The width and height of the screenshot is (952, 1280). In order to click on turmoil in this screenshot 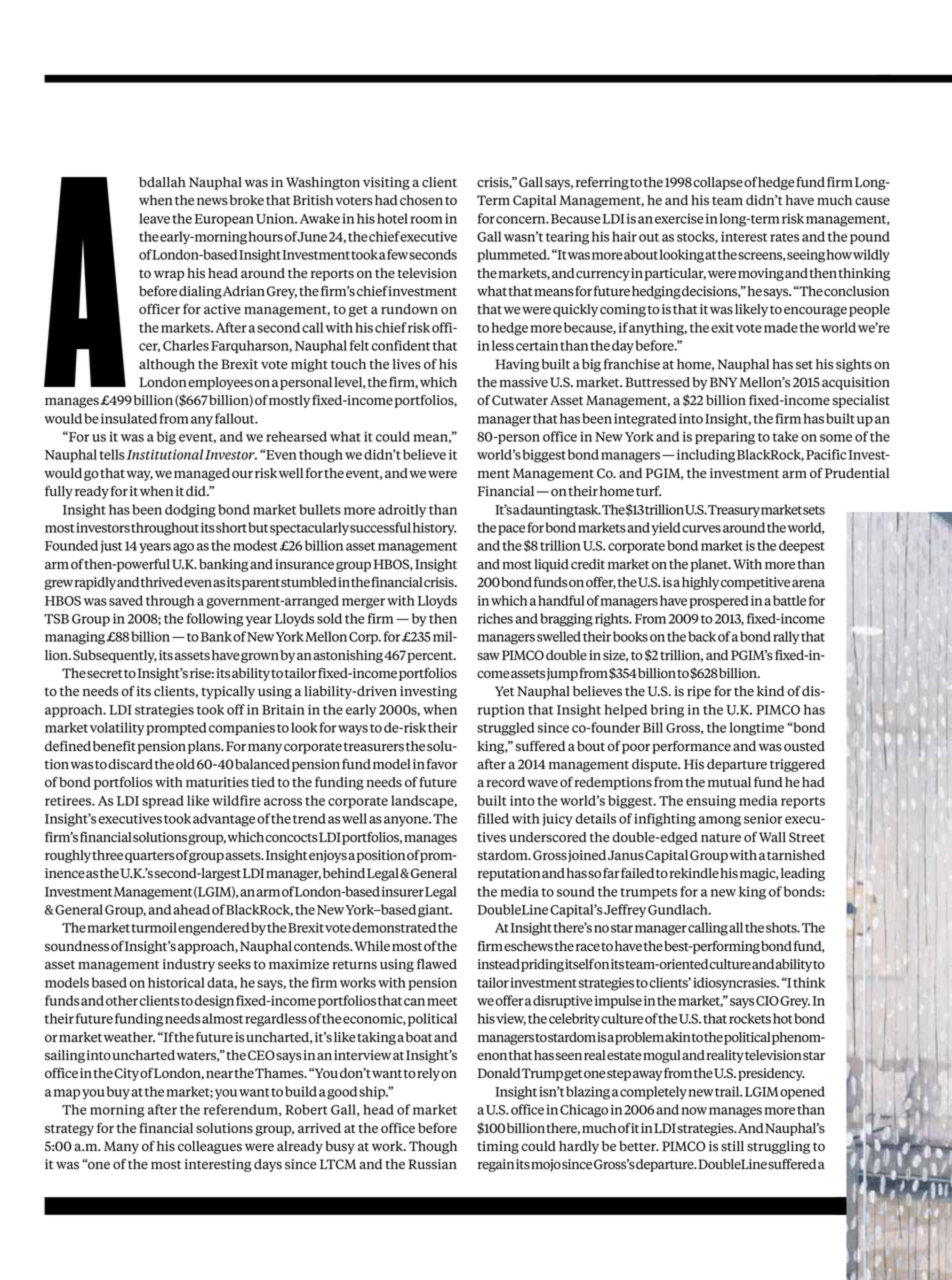, I will do `click(154, 927)`.
